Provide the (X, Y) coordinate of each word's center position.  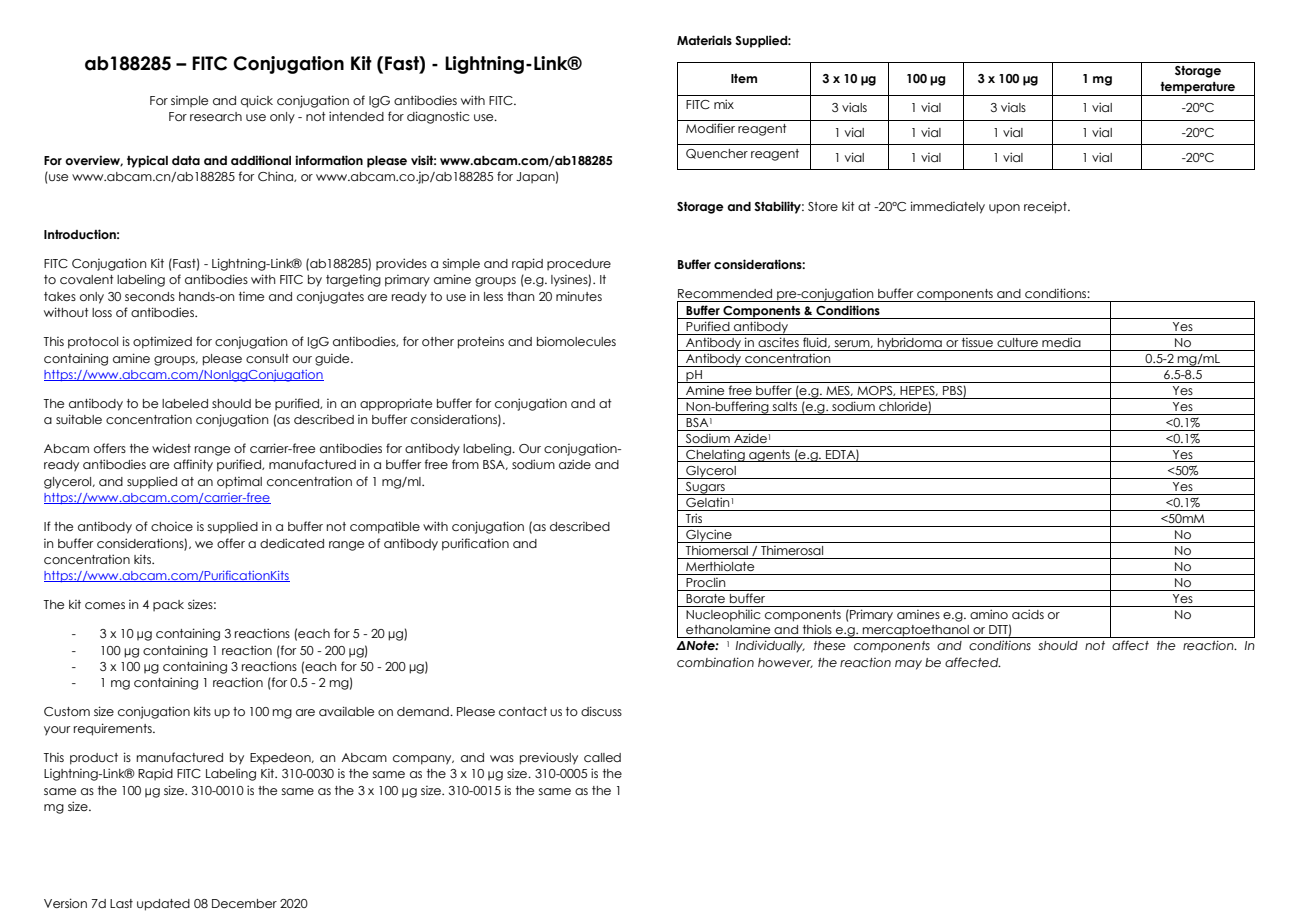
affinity (193, 465)
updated (163, 905)
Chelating (715, 456)
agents (769, 456)
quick (257, 101)
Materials (704, 40)
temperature (1198, 89)
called (602, 757)
